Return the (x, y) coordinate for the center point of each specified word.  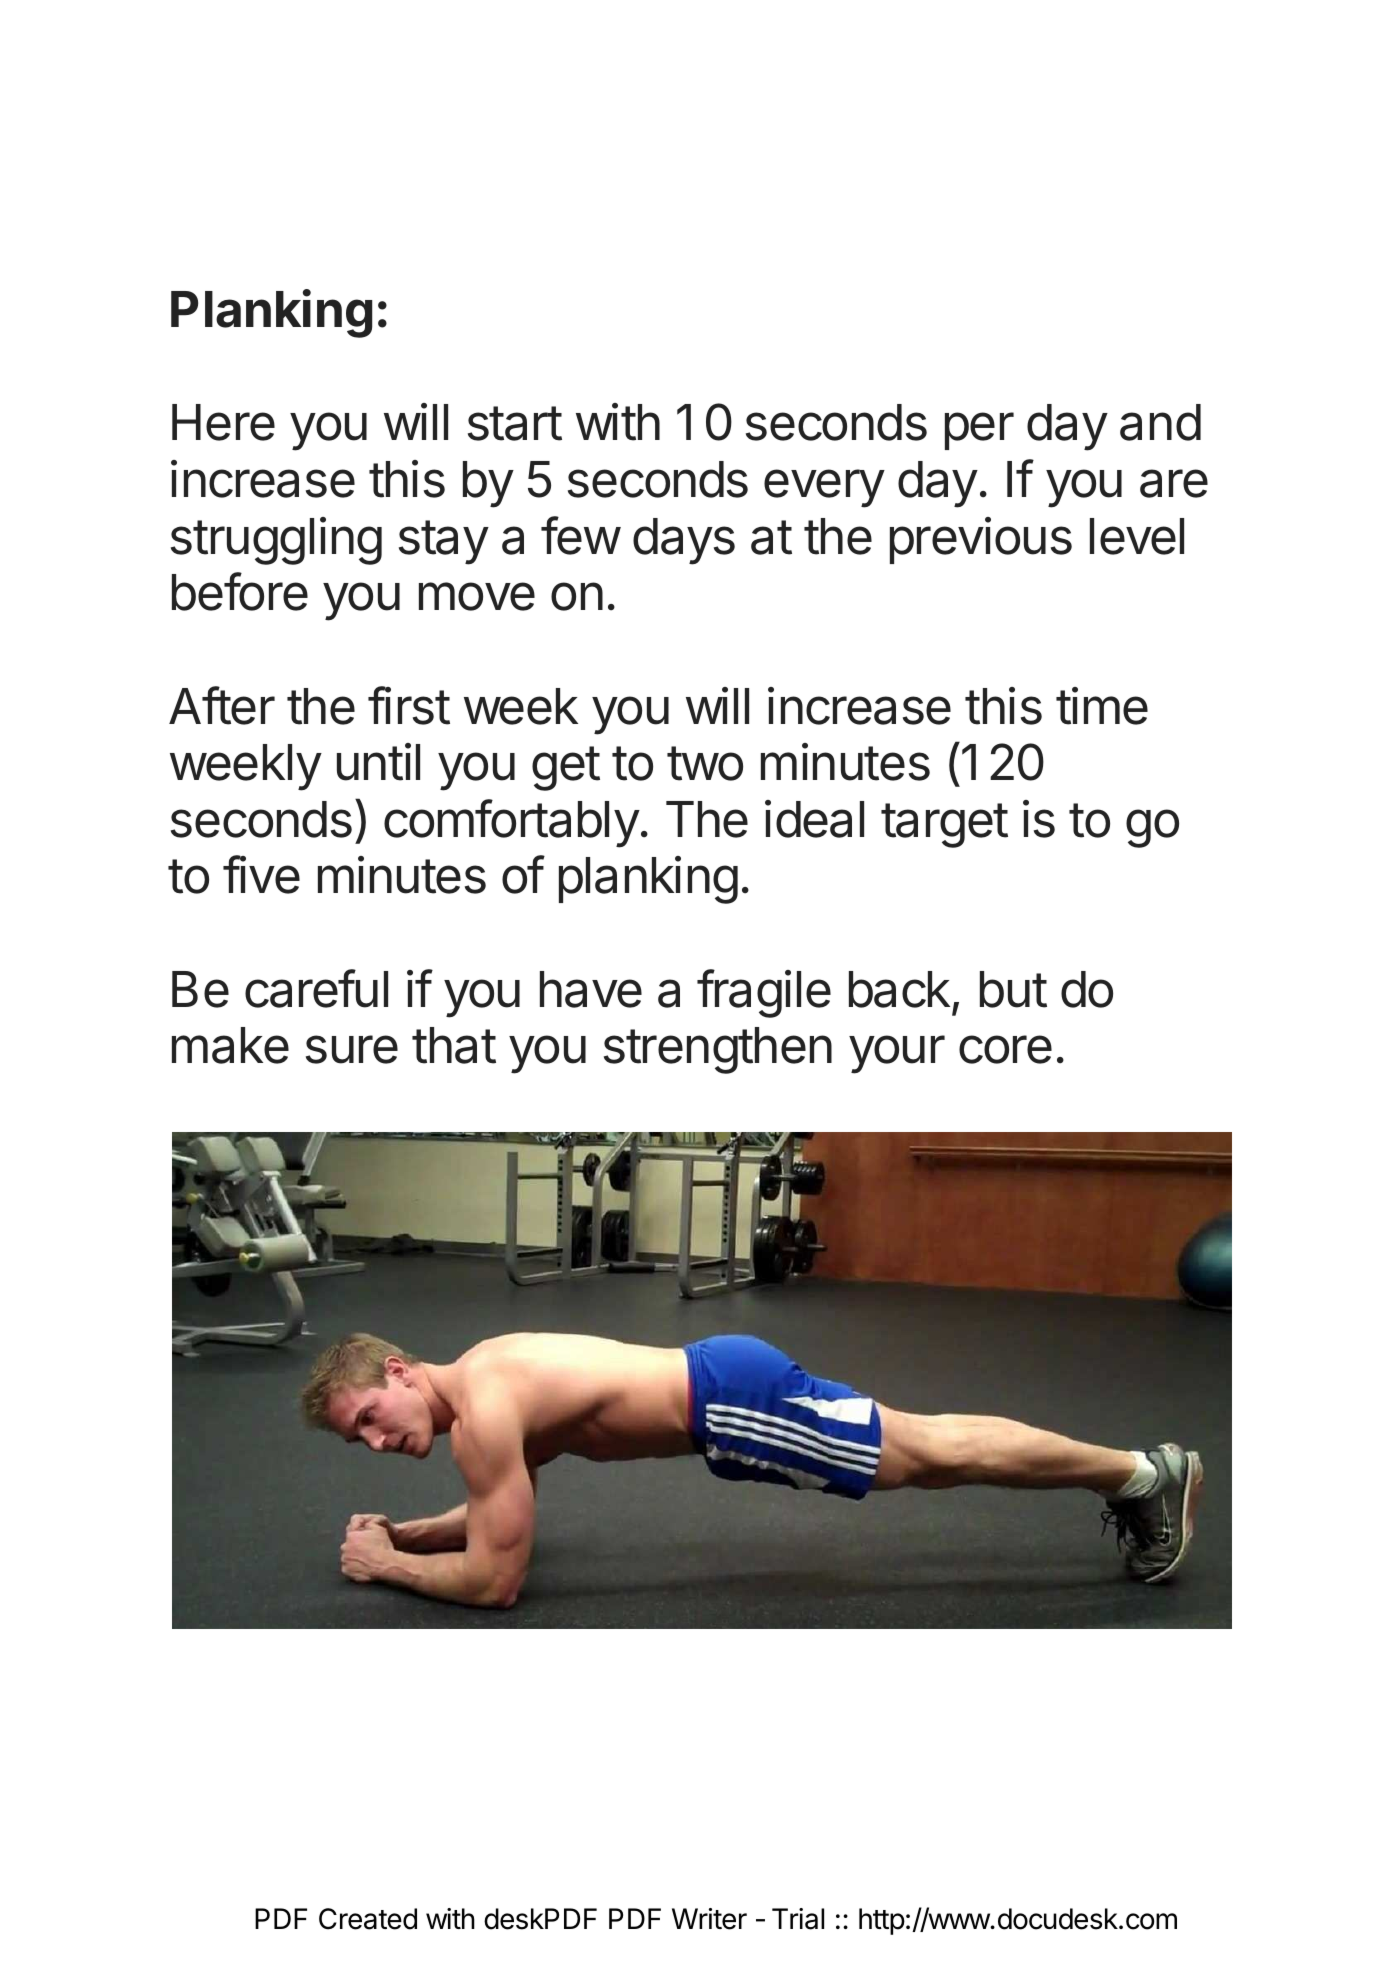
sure (352, 1049)
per (979, 431)
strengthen (718, 1050)
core (1005, 1049)
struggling (276, 541)
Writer (709, 1919)
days (684, 541)
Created (368, 1919)
